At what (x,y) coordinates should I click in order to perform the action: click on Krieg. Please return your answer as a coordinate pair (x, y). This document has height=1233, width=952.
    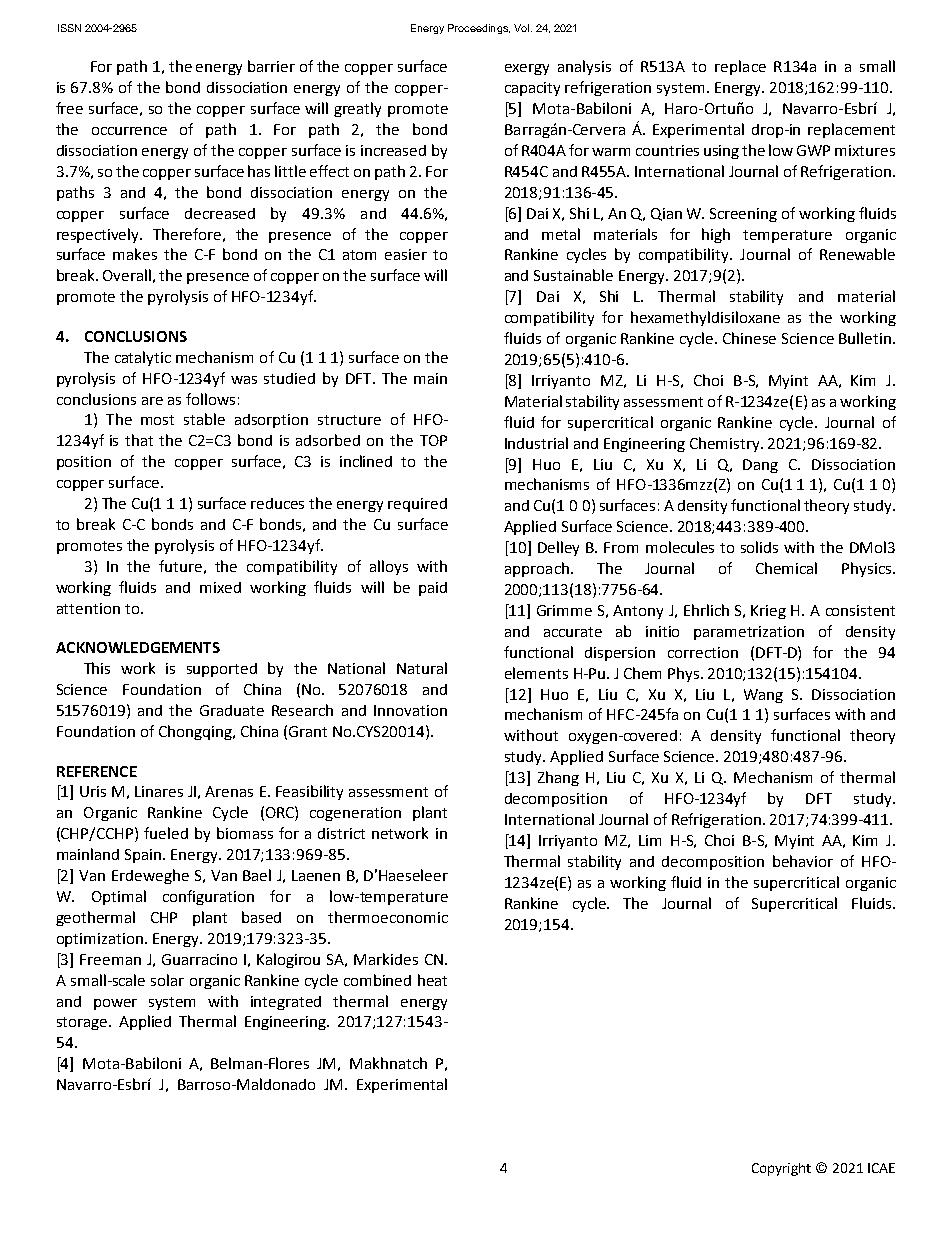
    Looking at the image, I should click on (768, 612).
